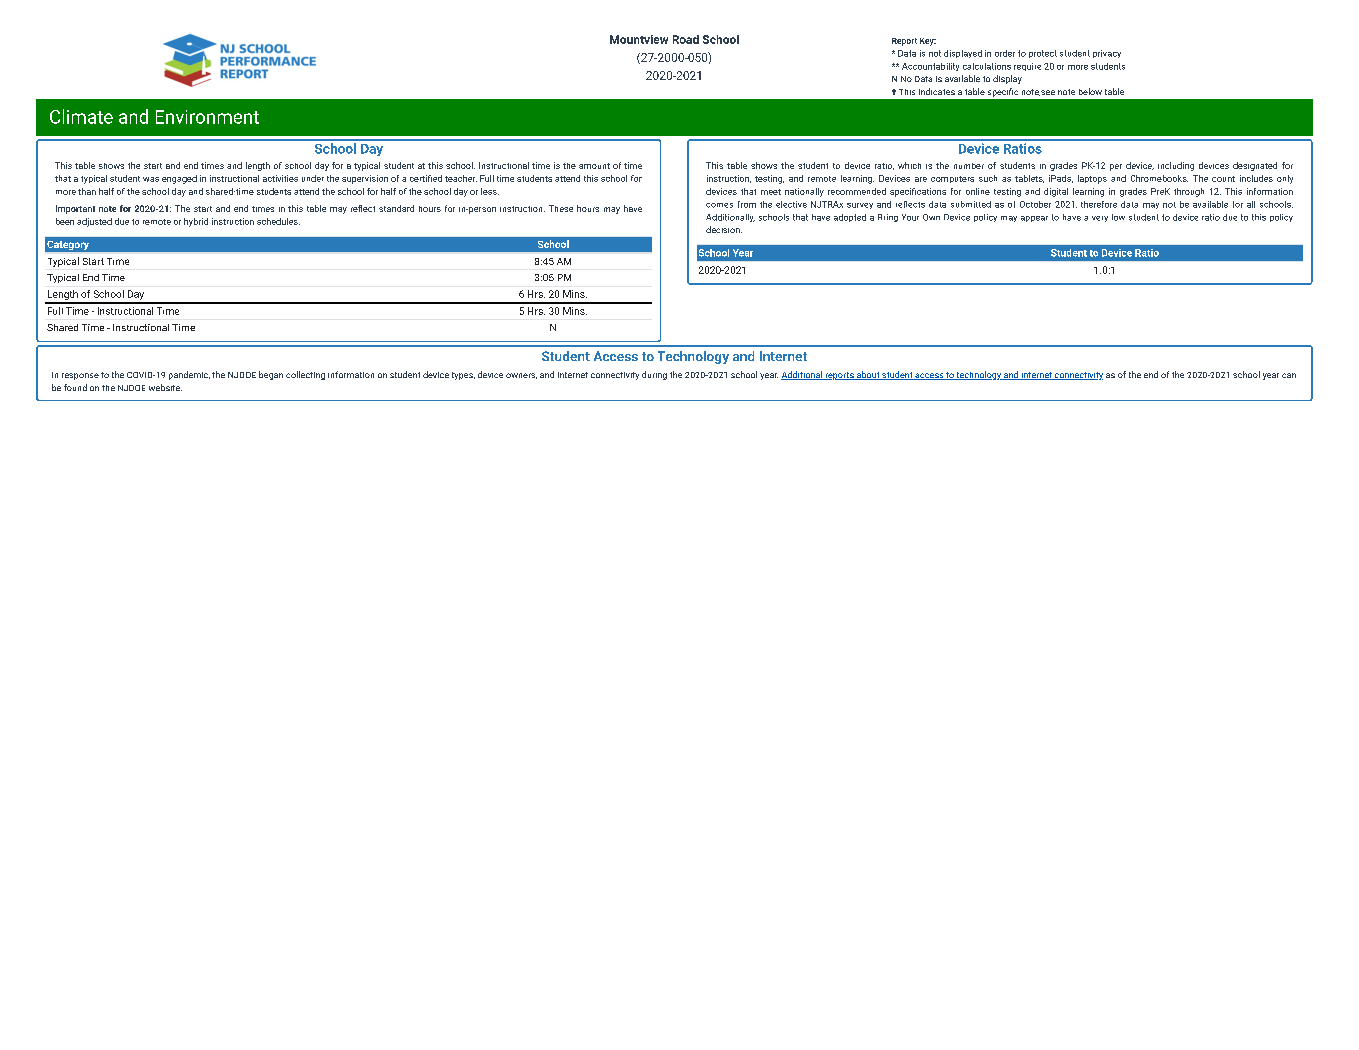 This screenshot has height=1050, width=1359. I want to click on Road, so click(686, 39).
